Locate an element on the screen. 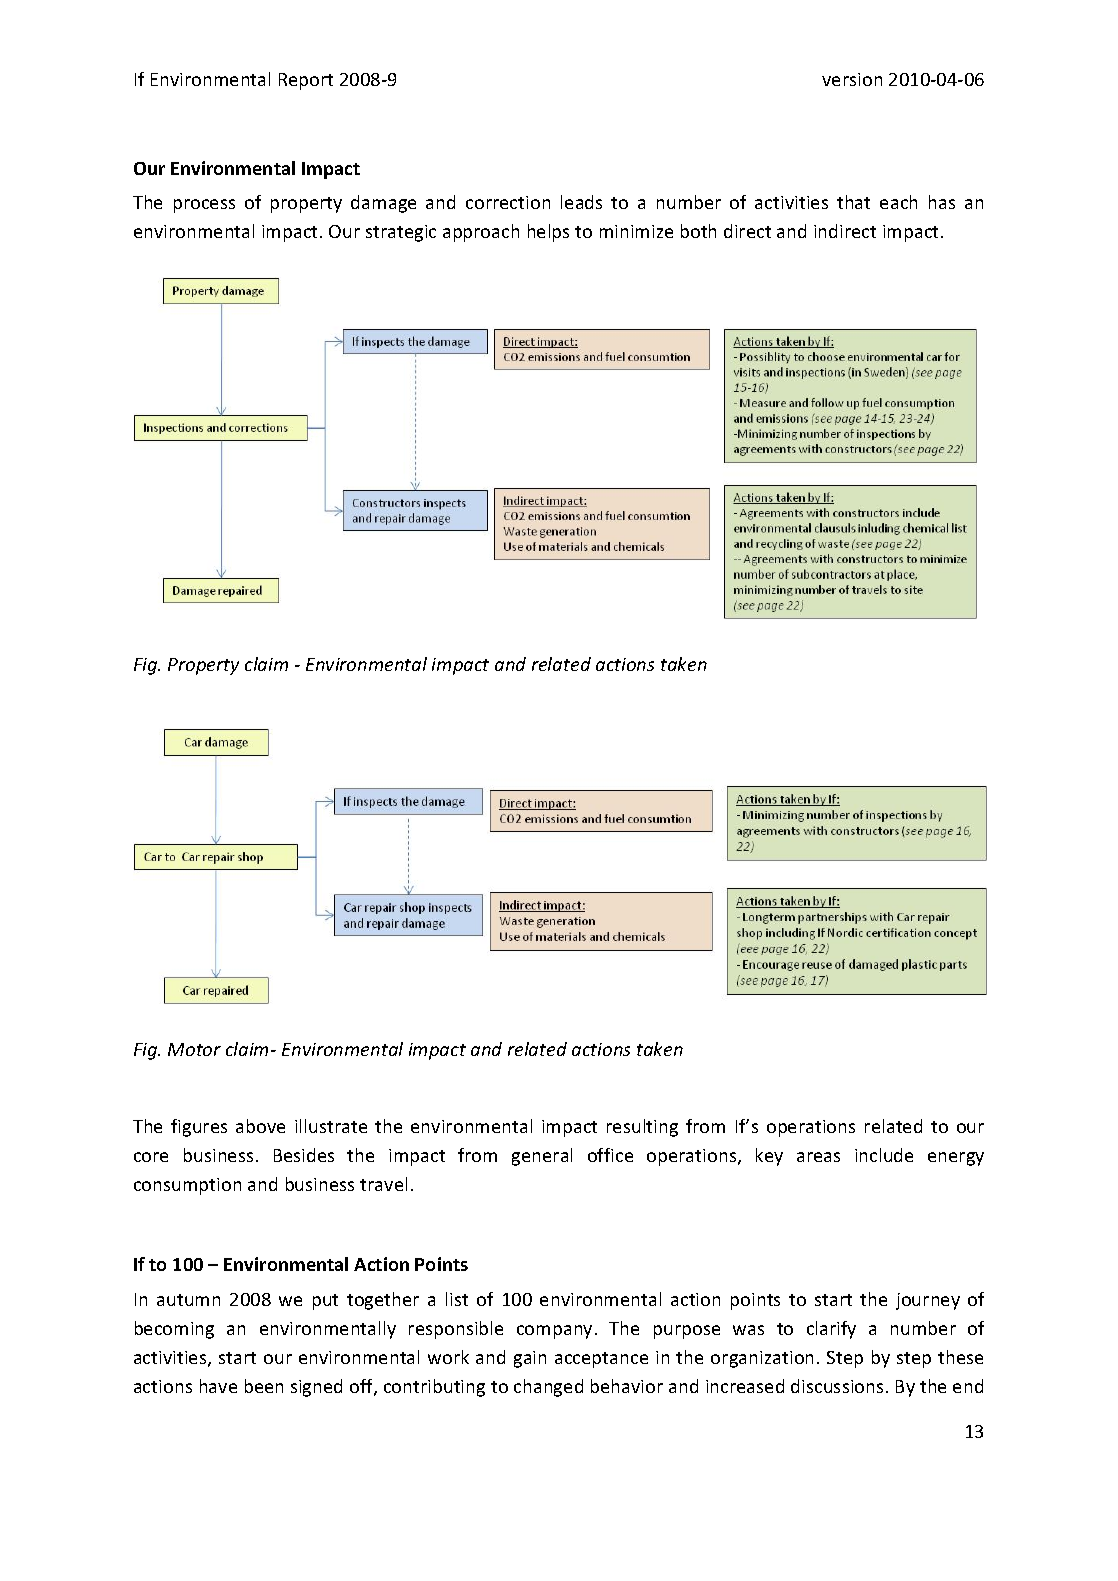 Image resolution: width=1118 pixels, height=1581 pixels. leads is located at coordinates (581, 202).
